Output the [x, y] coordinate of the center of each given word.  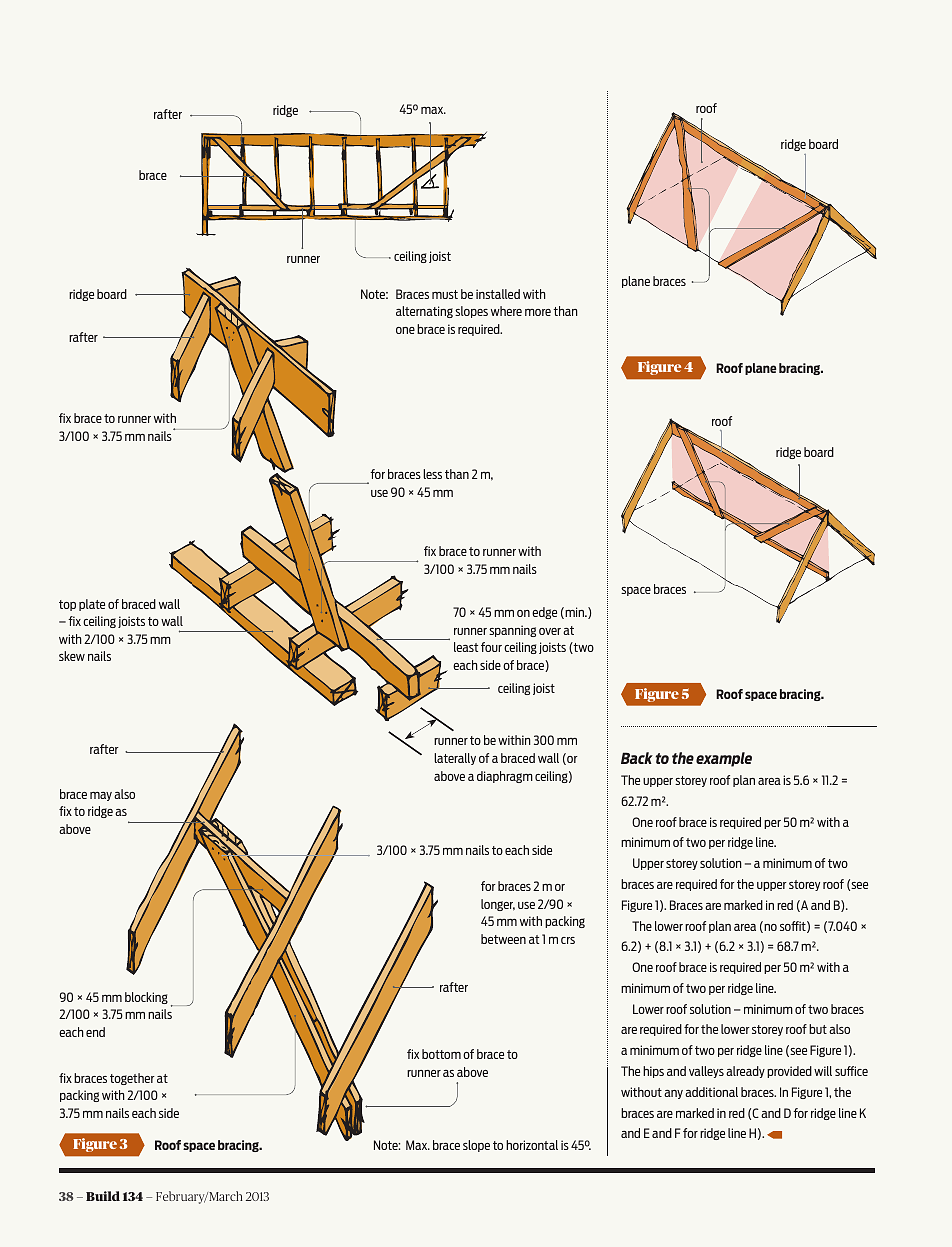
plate [92, 605]
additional [711, 1092]
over [550, 631]
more [538, 312]
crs [568, 940]
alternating [424, 312]
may [101, 796]
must [445, 294]
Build [103, 1196]
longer [498, 905]
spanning [512, 631]
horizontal [532, 1145]
